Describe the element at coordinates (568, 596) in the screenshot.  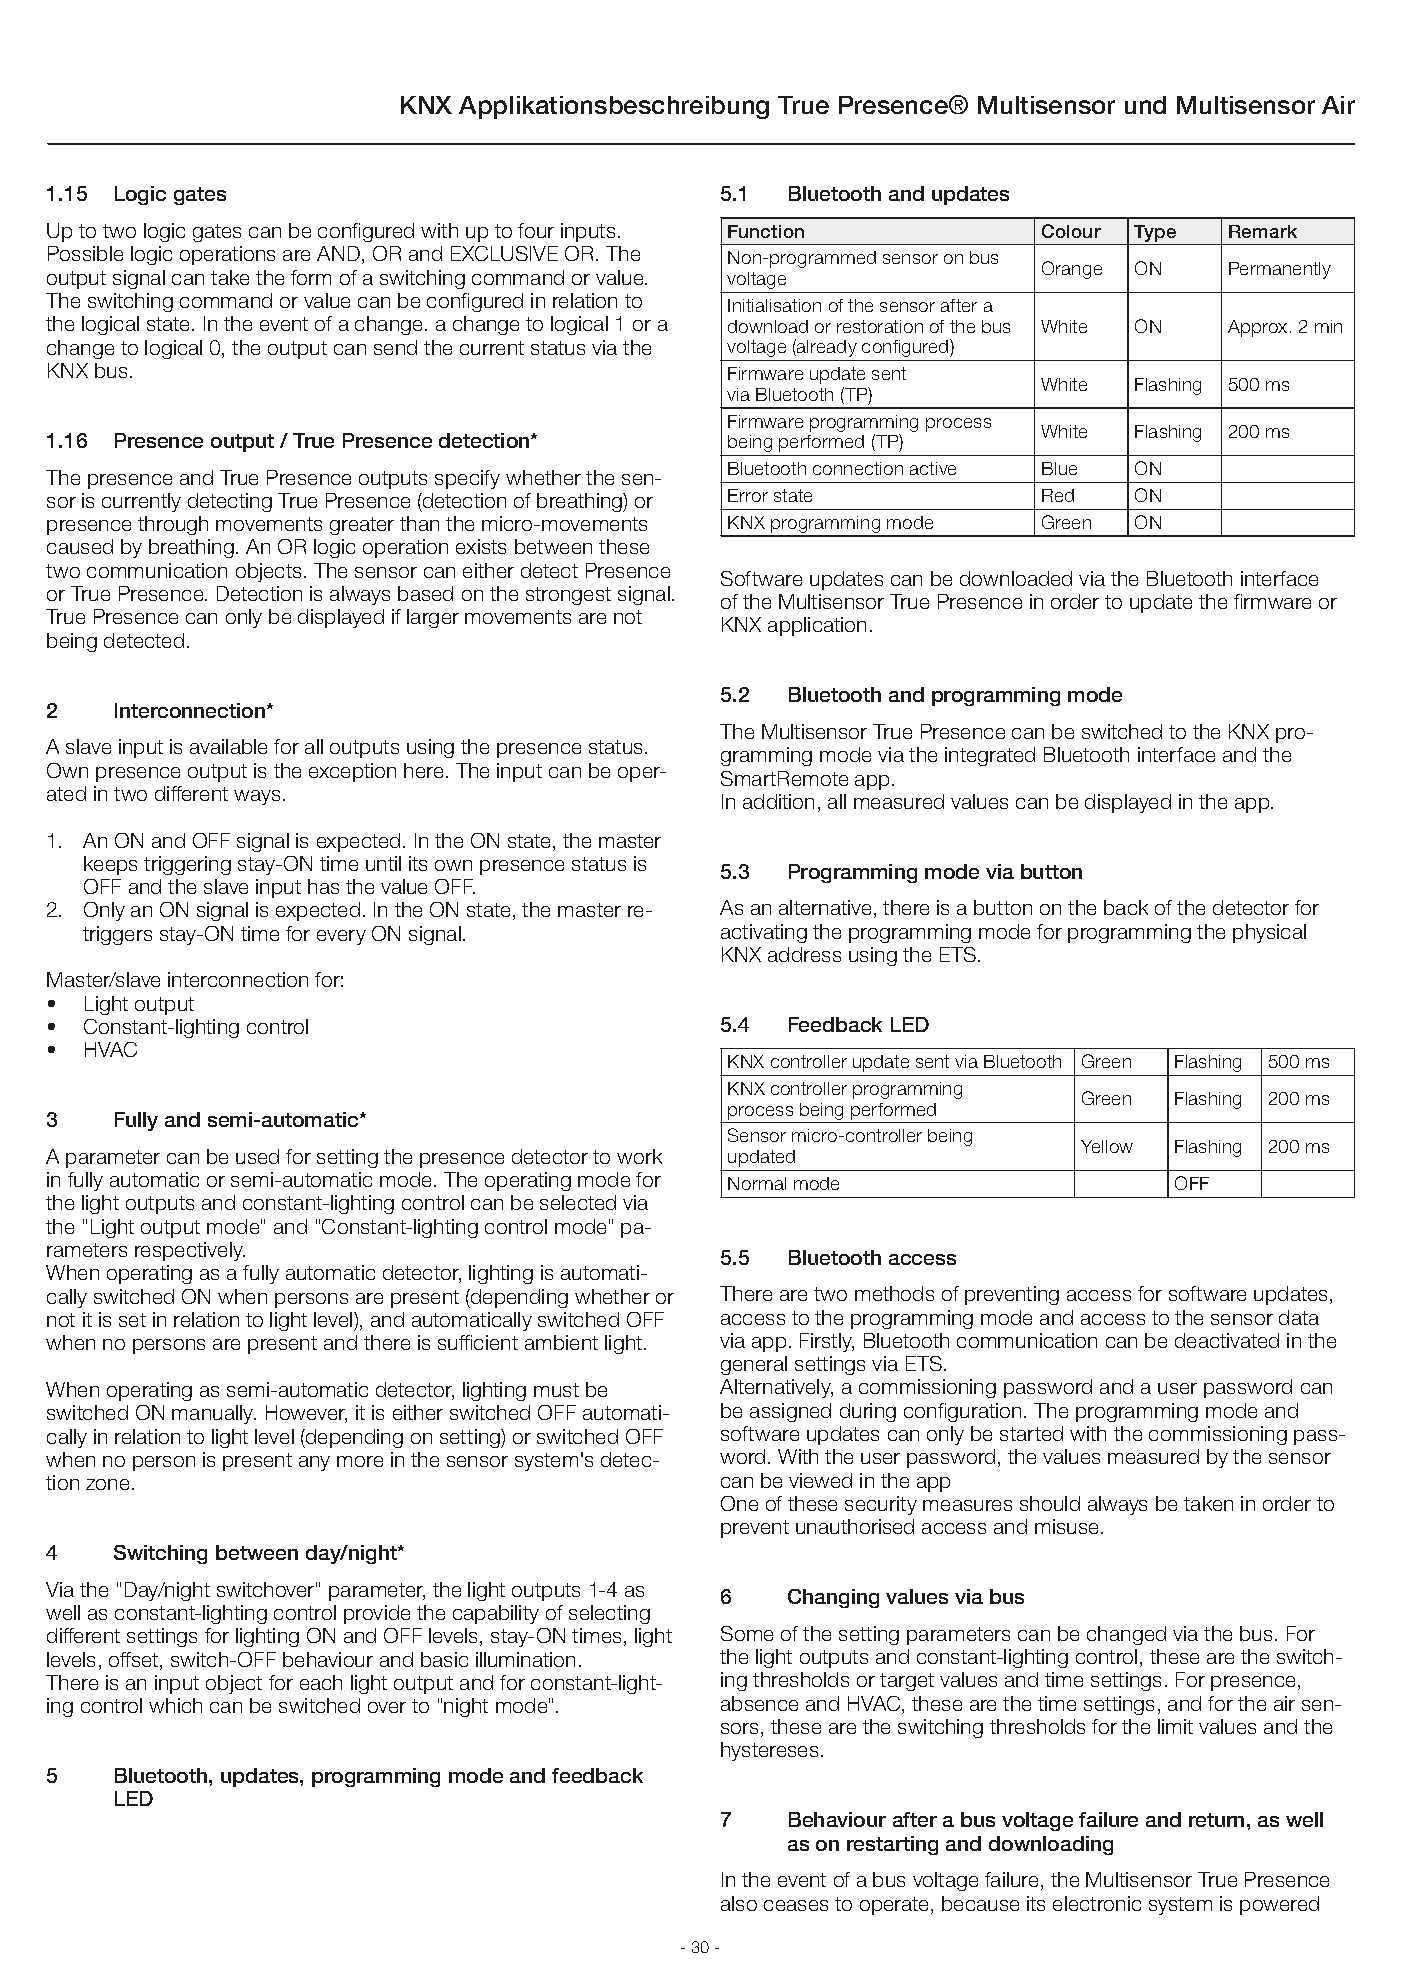
I see `strongest` at that location.
